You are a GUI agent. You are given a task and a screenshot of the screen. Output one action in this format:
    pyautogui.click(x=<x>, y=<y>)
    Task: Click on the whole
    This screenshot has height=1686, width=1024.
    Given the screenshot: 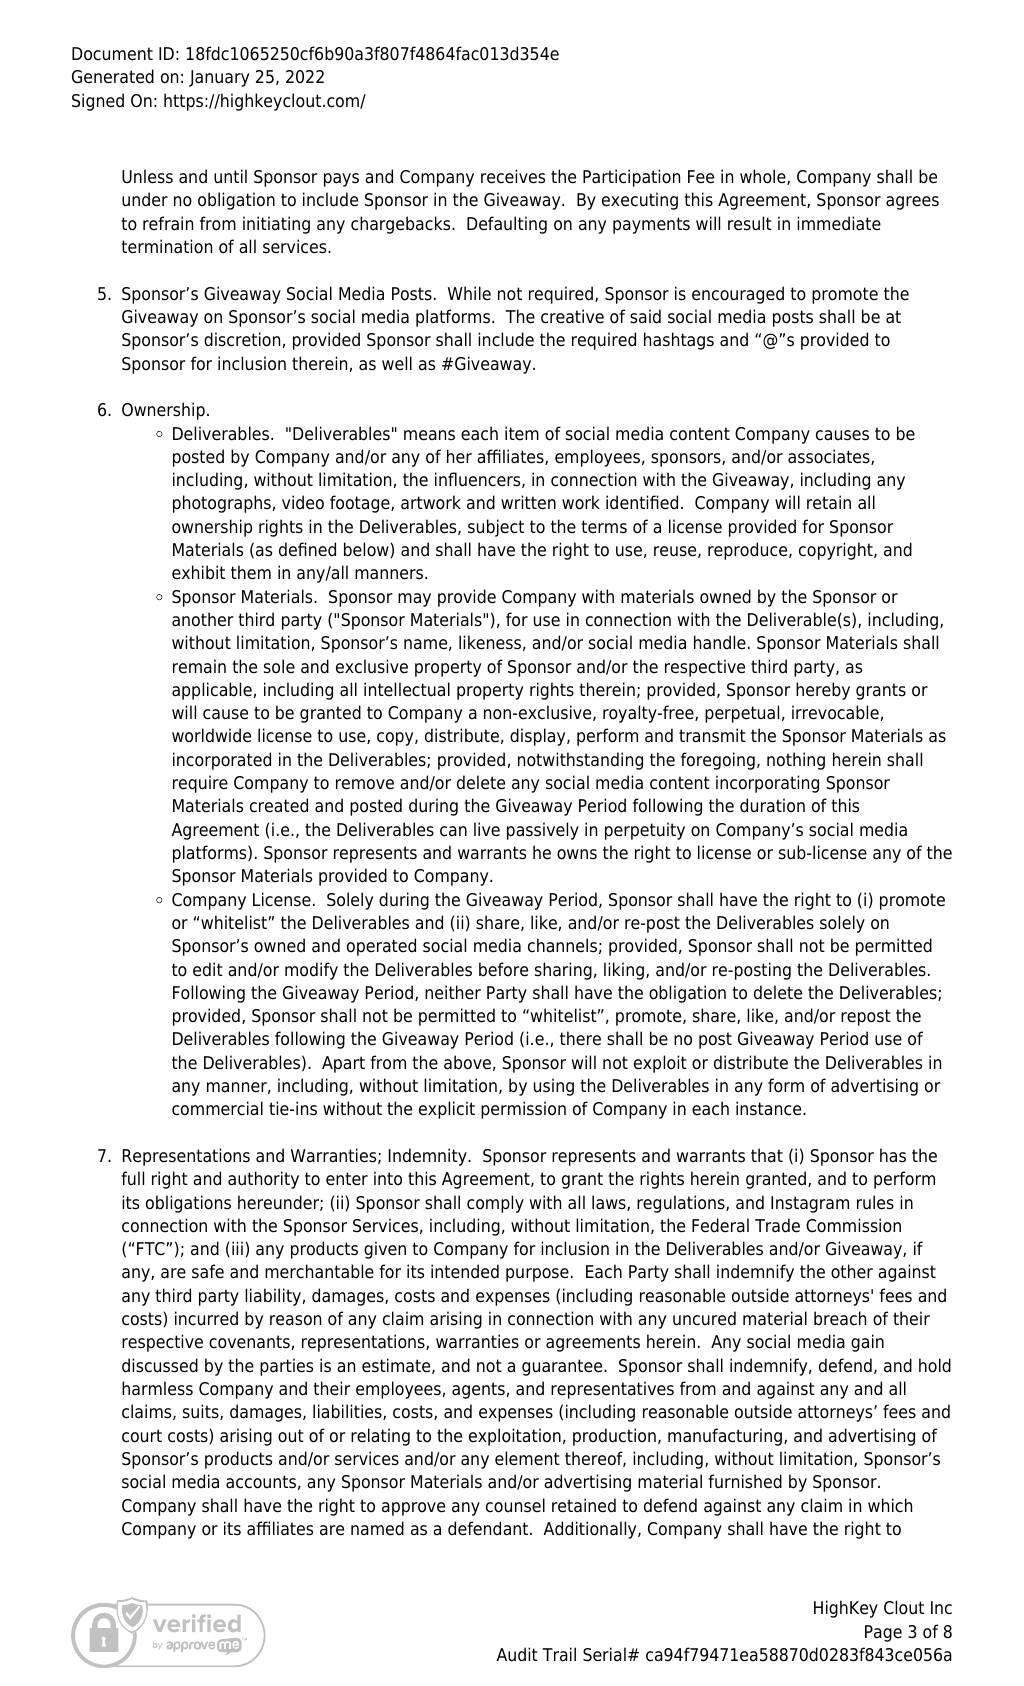 What is the action you would take?
    pyautogui.click(x=764, y=177)
